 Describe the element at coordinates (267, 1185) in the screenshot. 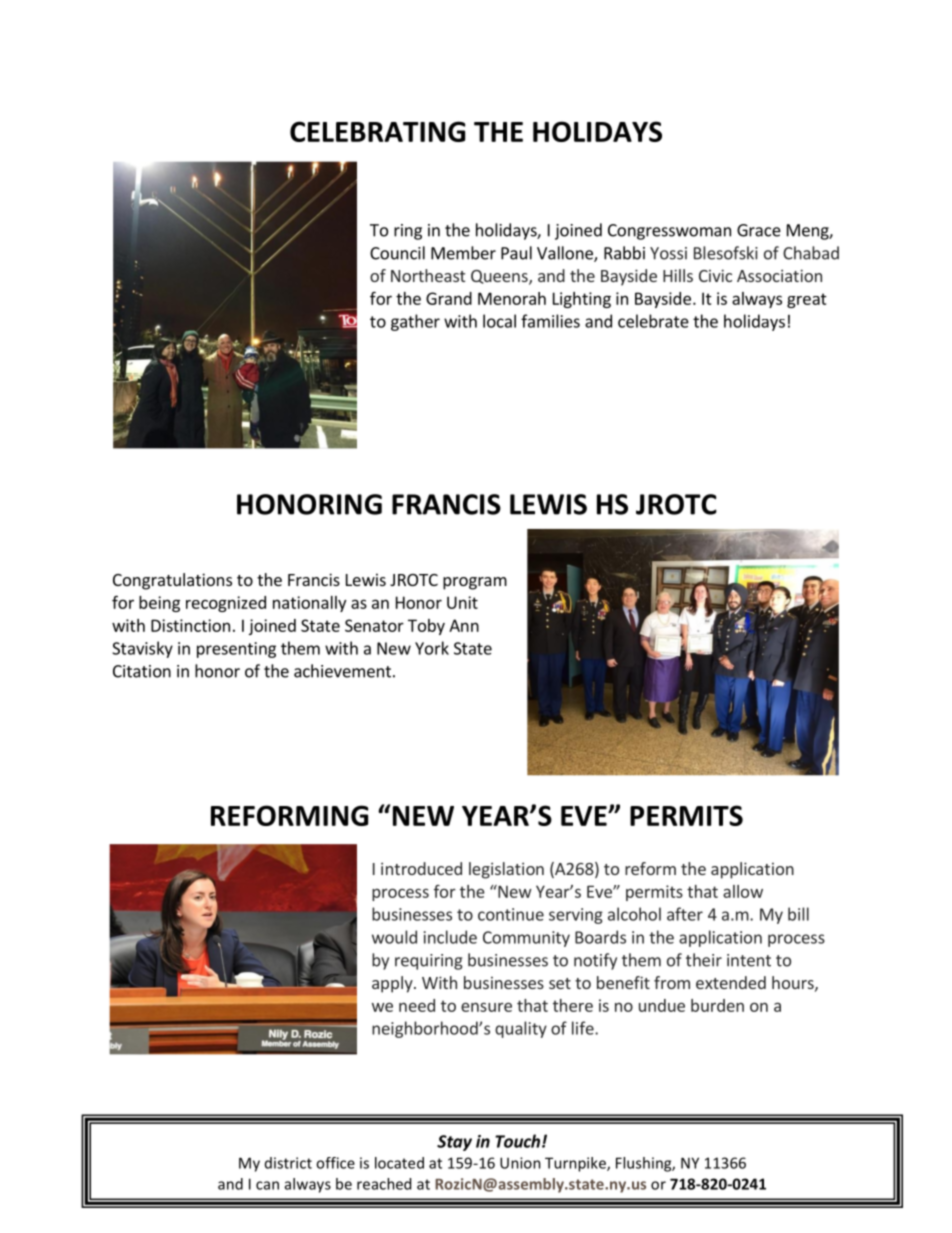

I see `can` at that location.
